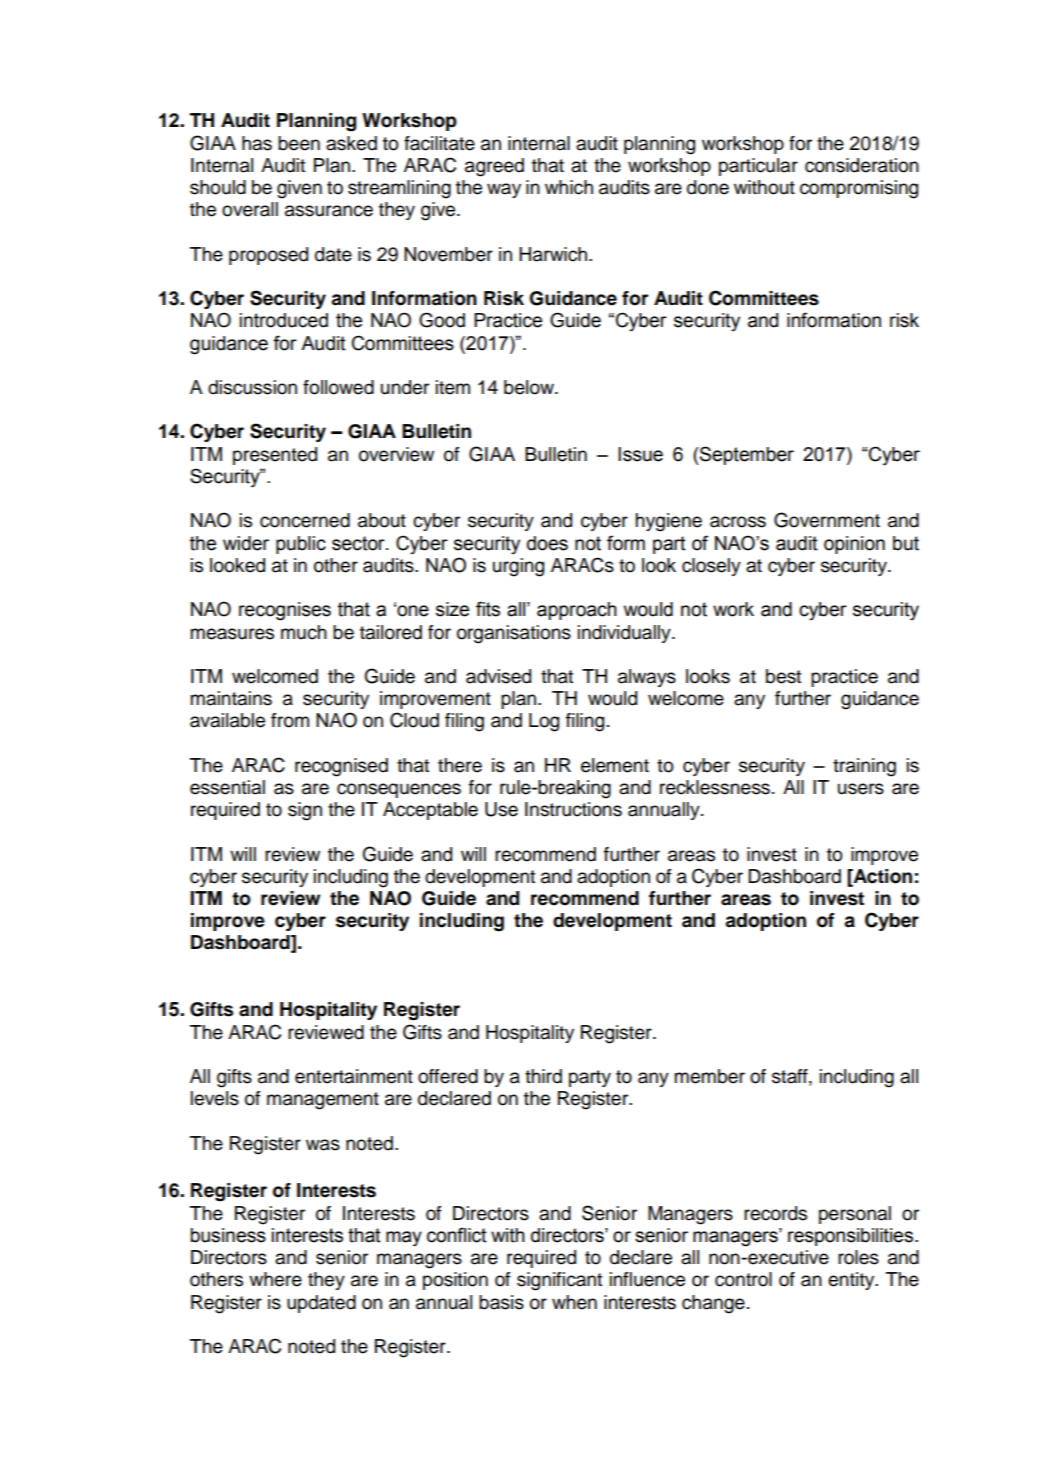 This screenshot has width=1046, height=1479. What do you see at coordinates (275, 1279) in the screenshot?
I see `where` at bounding box center [275, 1279].
